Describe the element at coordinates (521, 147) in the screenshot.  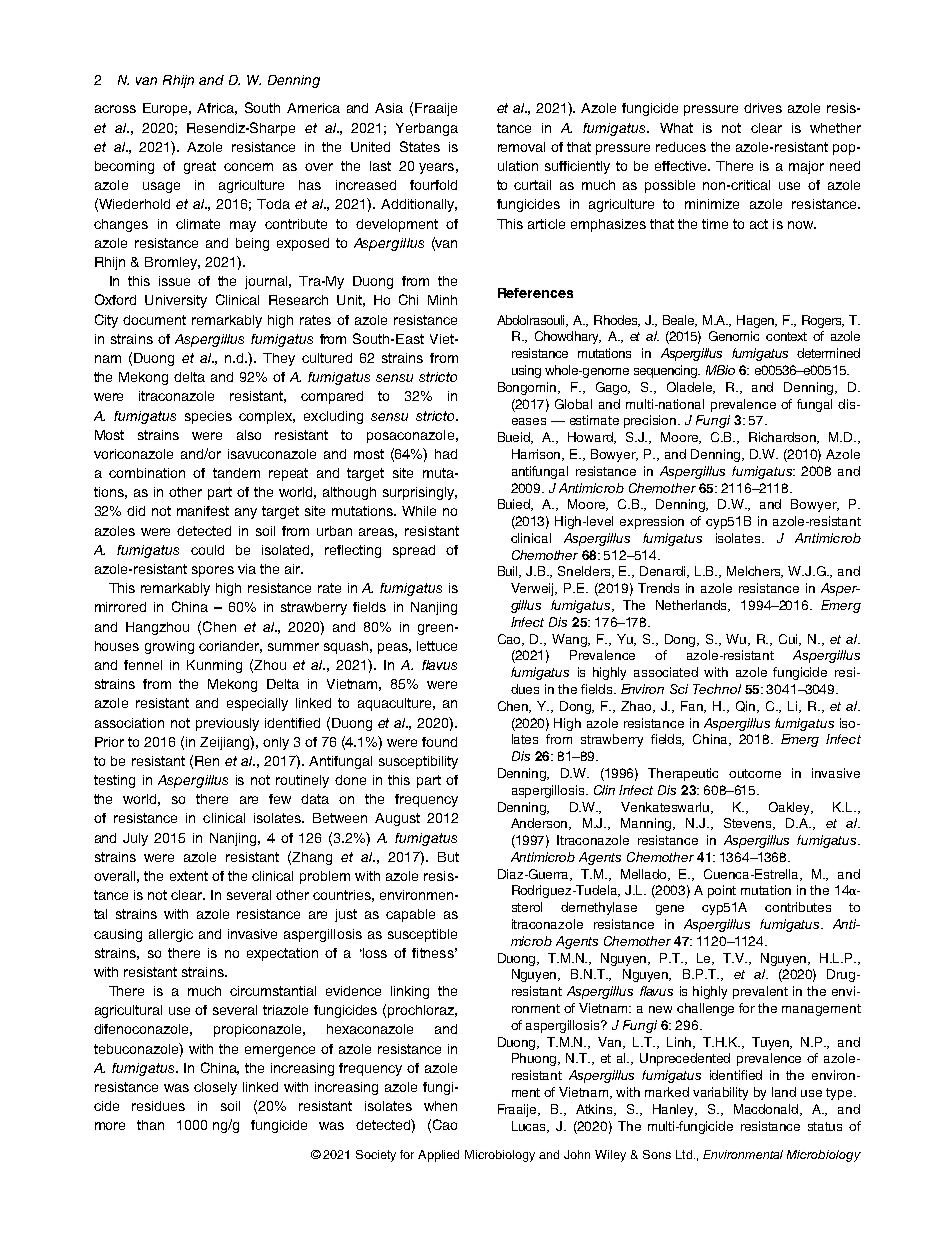
I see `removal` at that location.
